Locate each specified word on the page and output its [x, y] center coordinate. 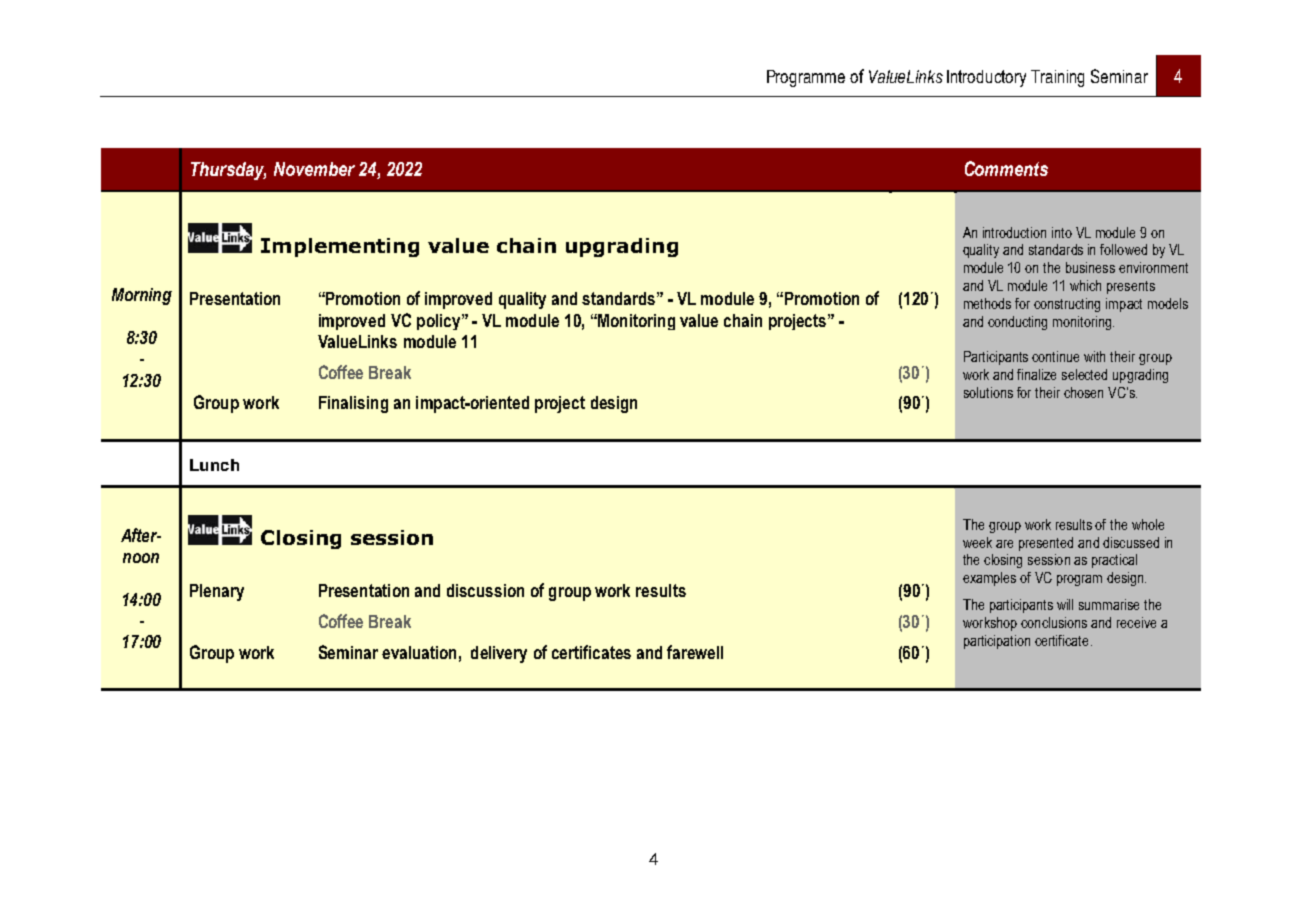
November [314, 169]
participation [997, 642]
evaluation [419, 652]
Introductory [986, 78]
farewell [695, 652]
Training [1057, 78]
